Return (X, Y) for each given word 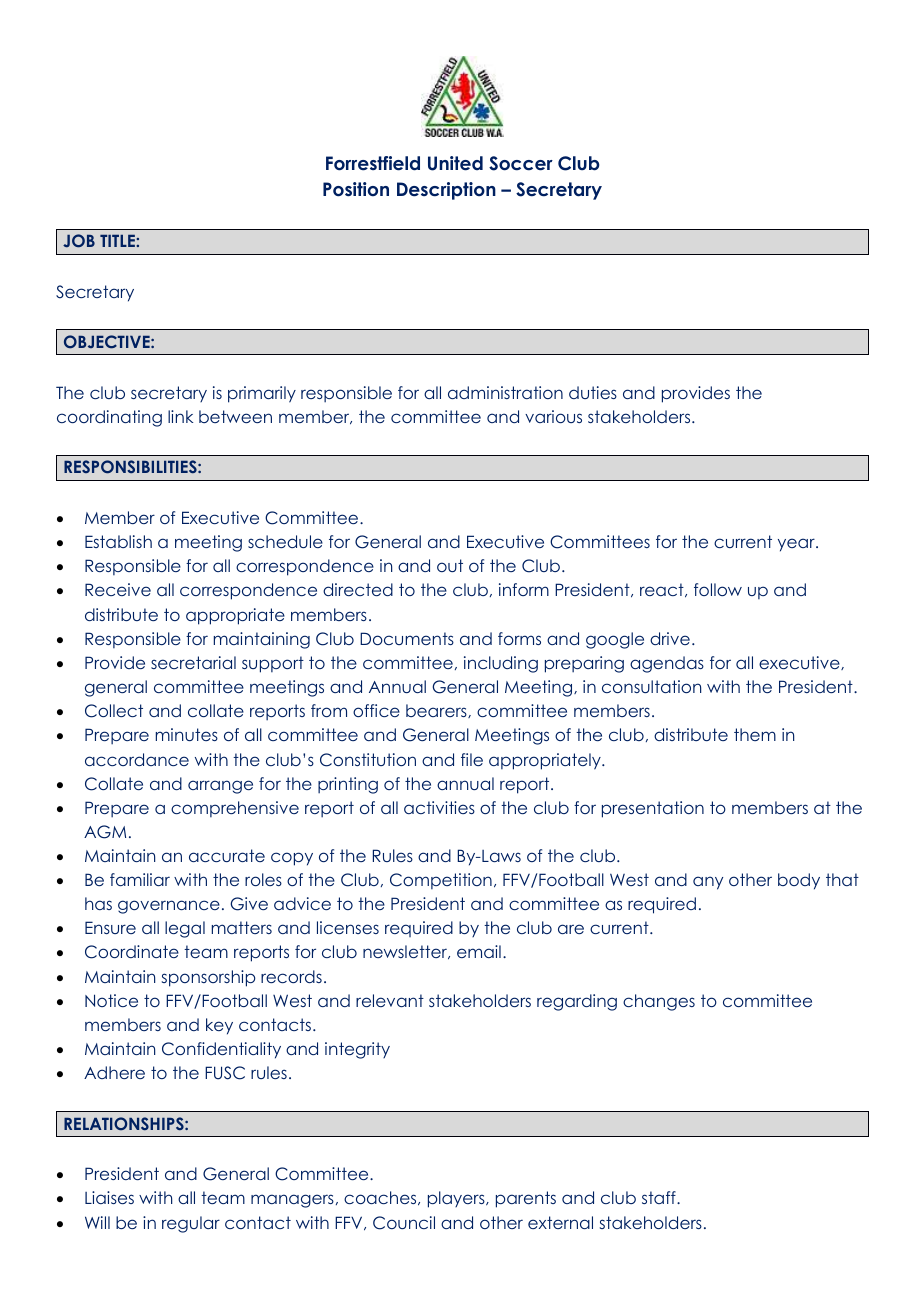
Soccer (521, 163)
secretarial (193, 662)
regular (191, 1224)
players (457, 1199)
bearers (437, 711)
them (755, 734)
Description (446, 191)
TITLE (118, 241)
